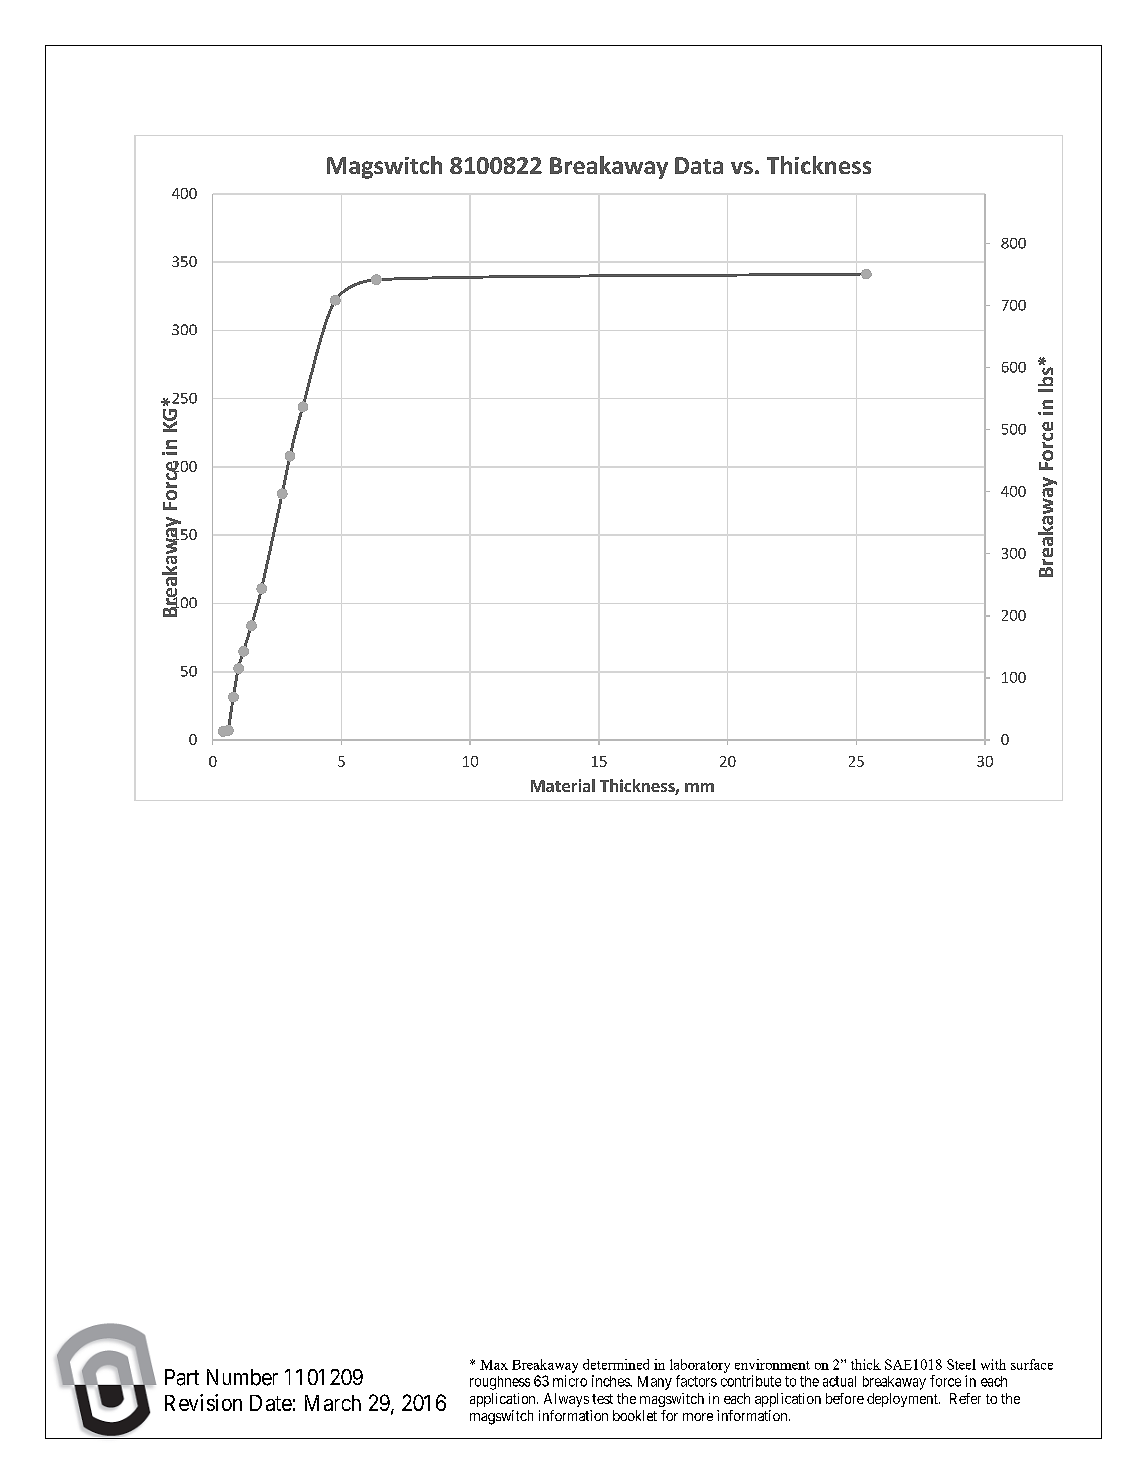 This screenshot has height=1484, width=1147. Describe the element at coordinates (961, 1364) in the screenshot. I see `Steel` at that location.
